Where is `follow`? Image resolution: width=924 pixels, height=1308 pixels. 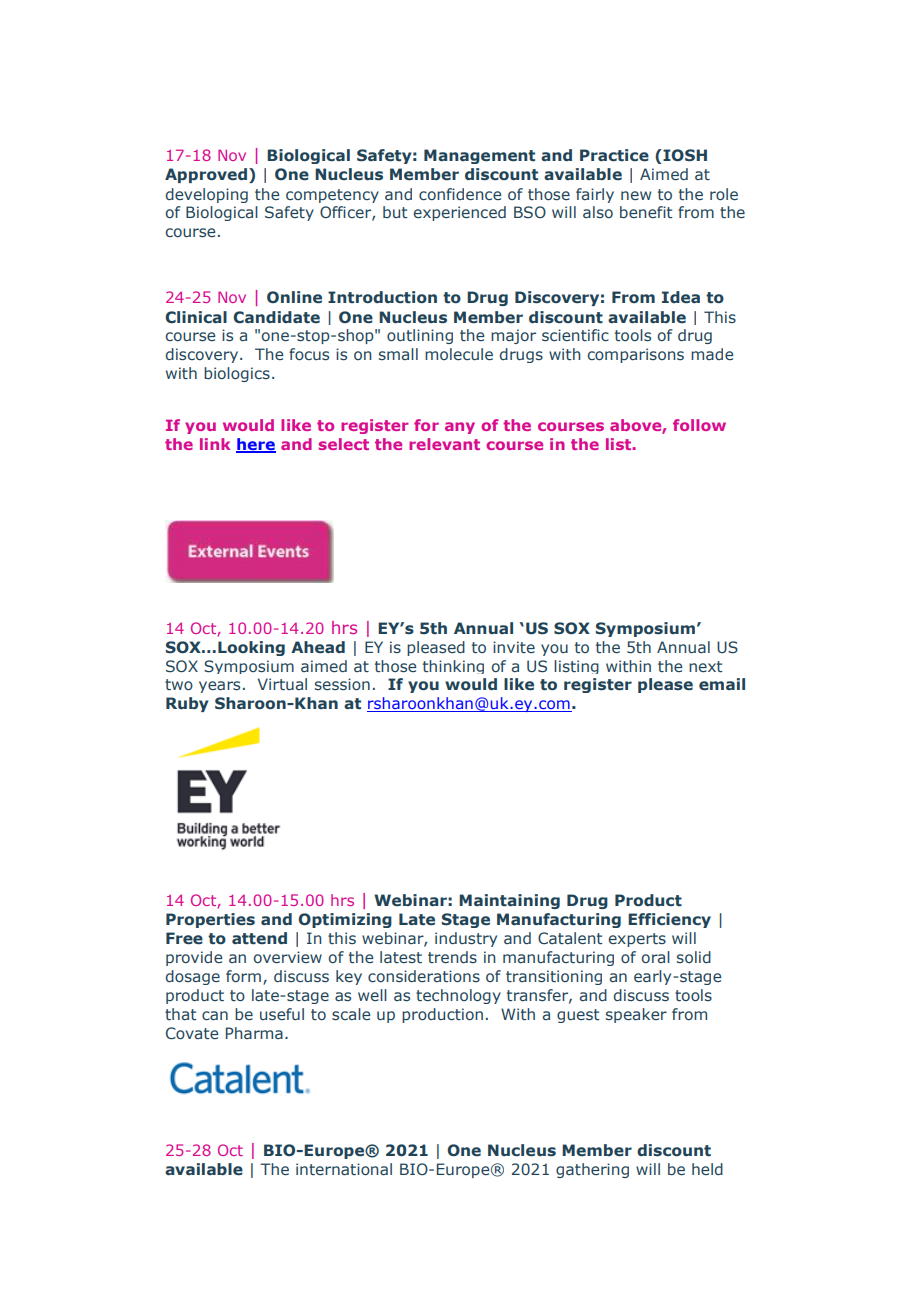
follow is located at coordinates (699, 425).
